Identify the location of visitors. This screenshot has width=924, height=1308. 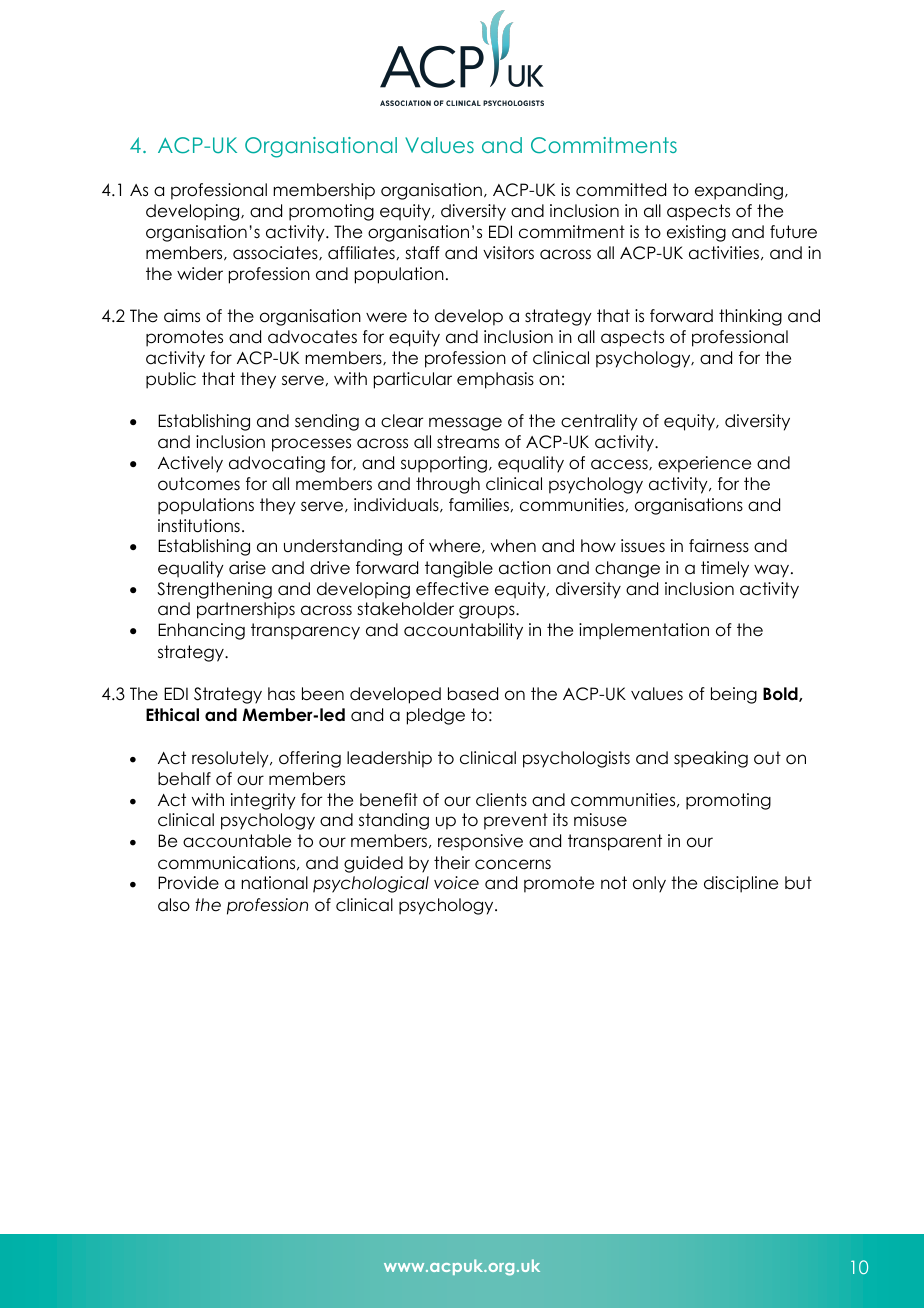
(508, 253).
